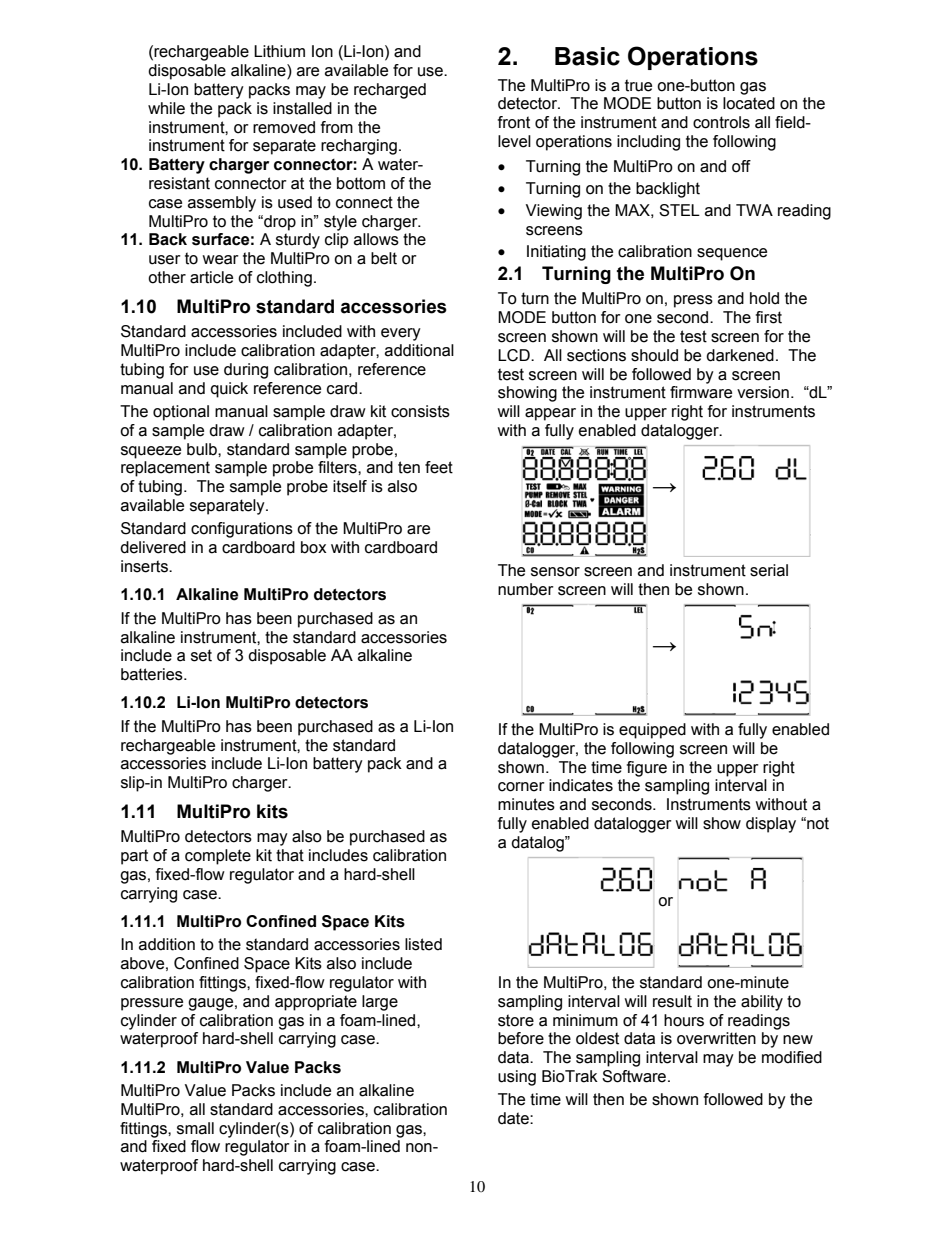 This screenshot has width=952, height=1233. What do you see at coordinates (195, 1128) in the screenshot?
I see `small` at bounding box center [195, 1128].
